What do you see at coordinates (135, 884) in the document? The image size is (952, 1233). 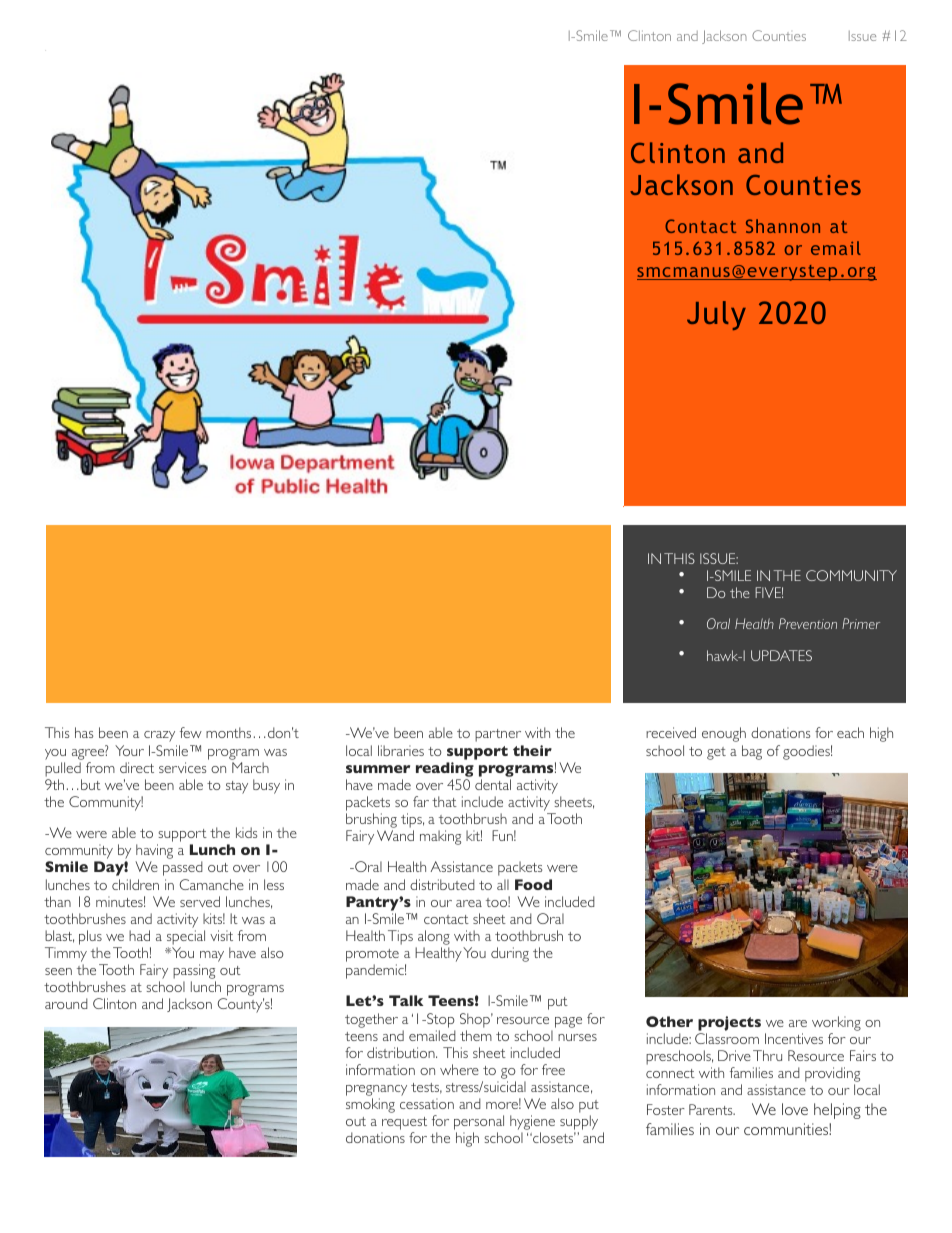 I see `children` at bounding box center [135, 884].
